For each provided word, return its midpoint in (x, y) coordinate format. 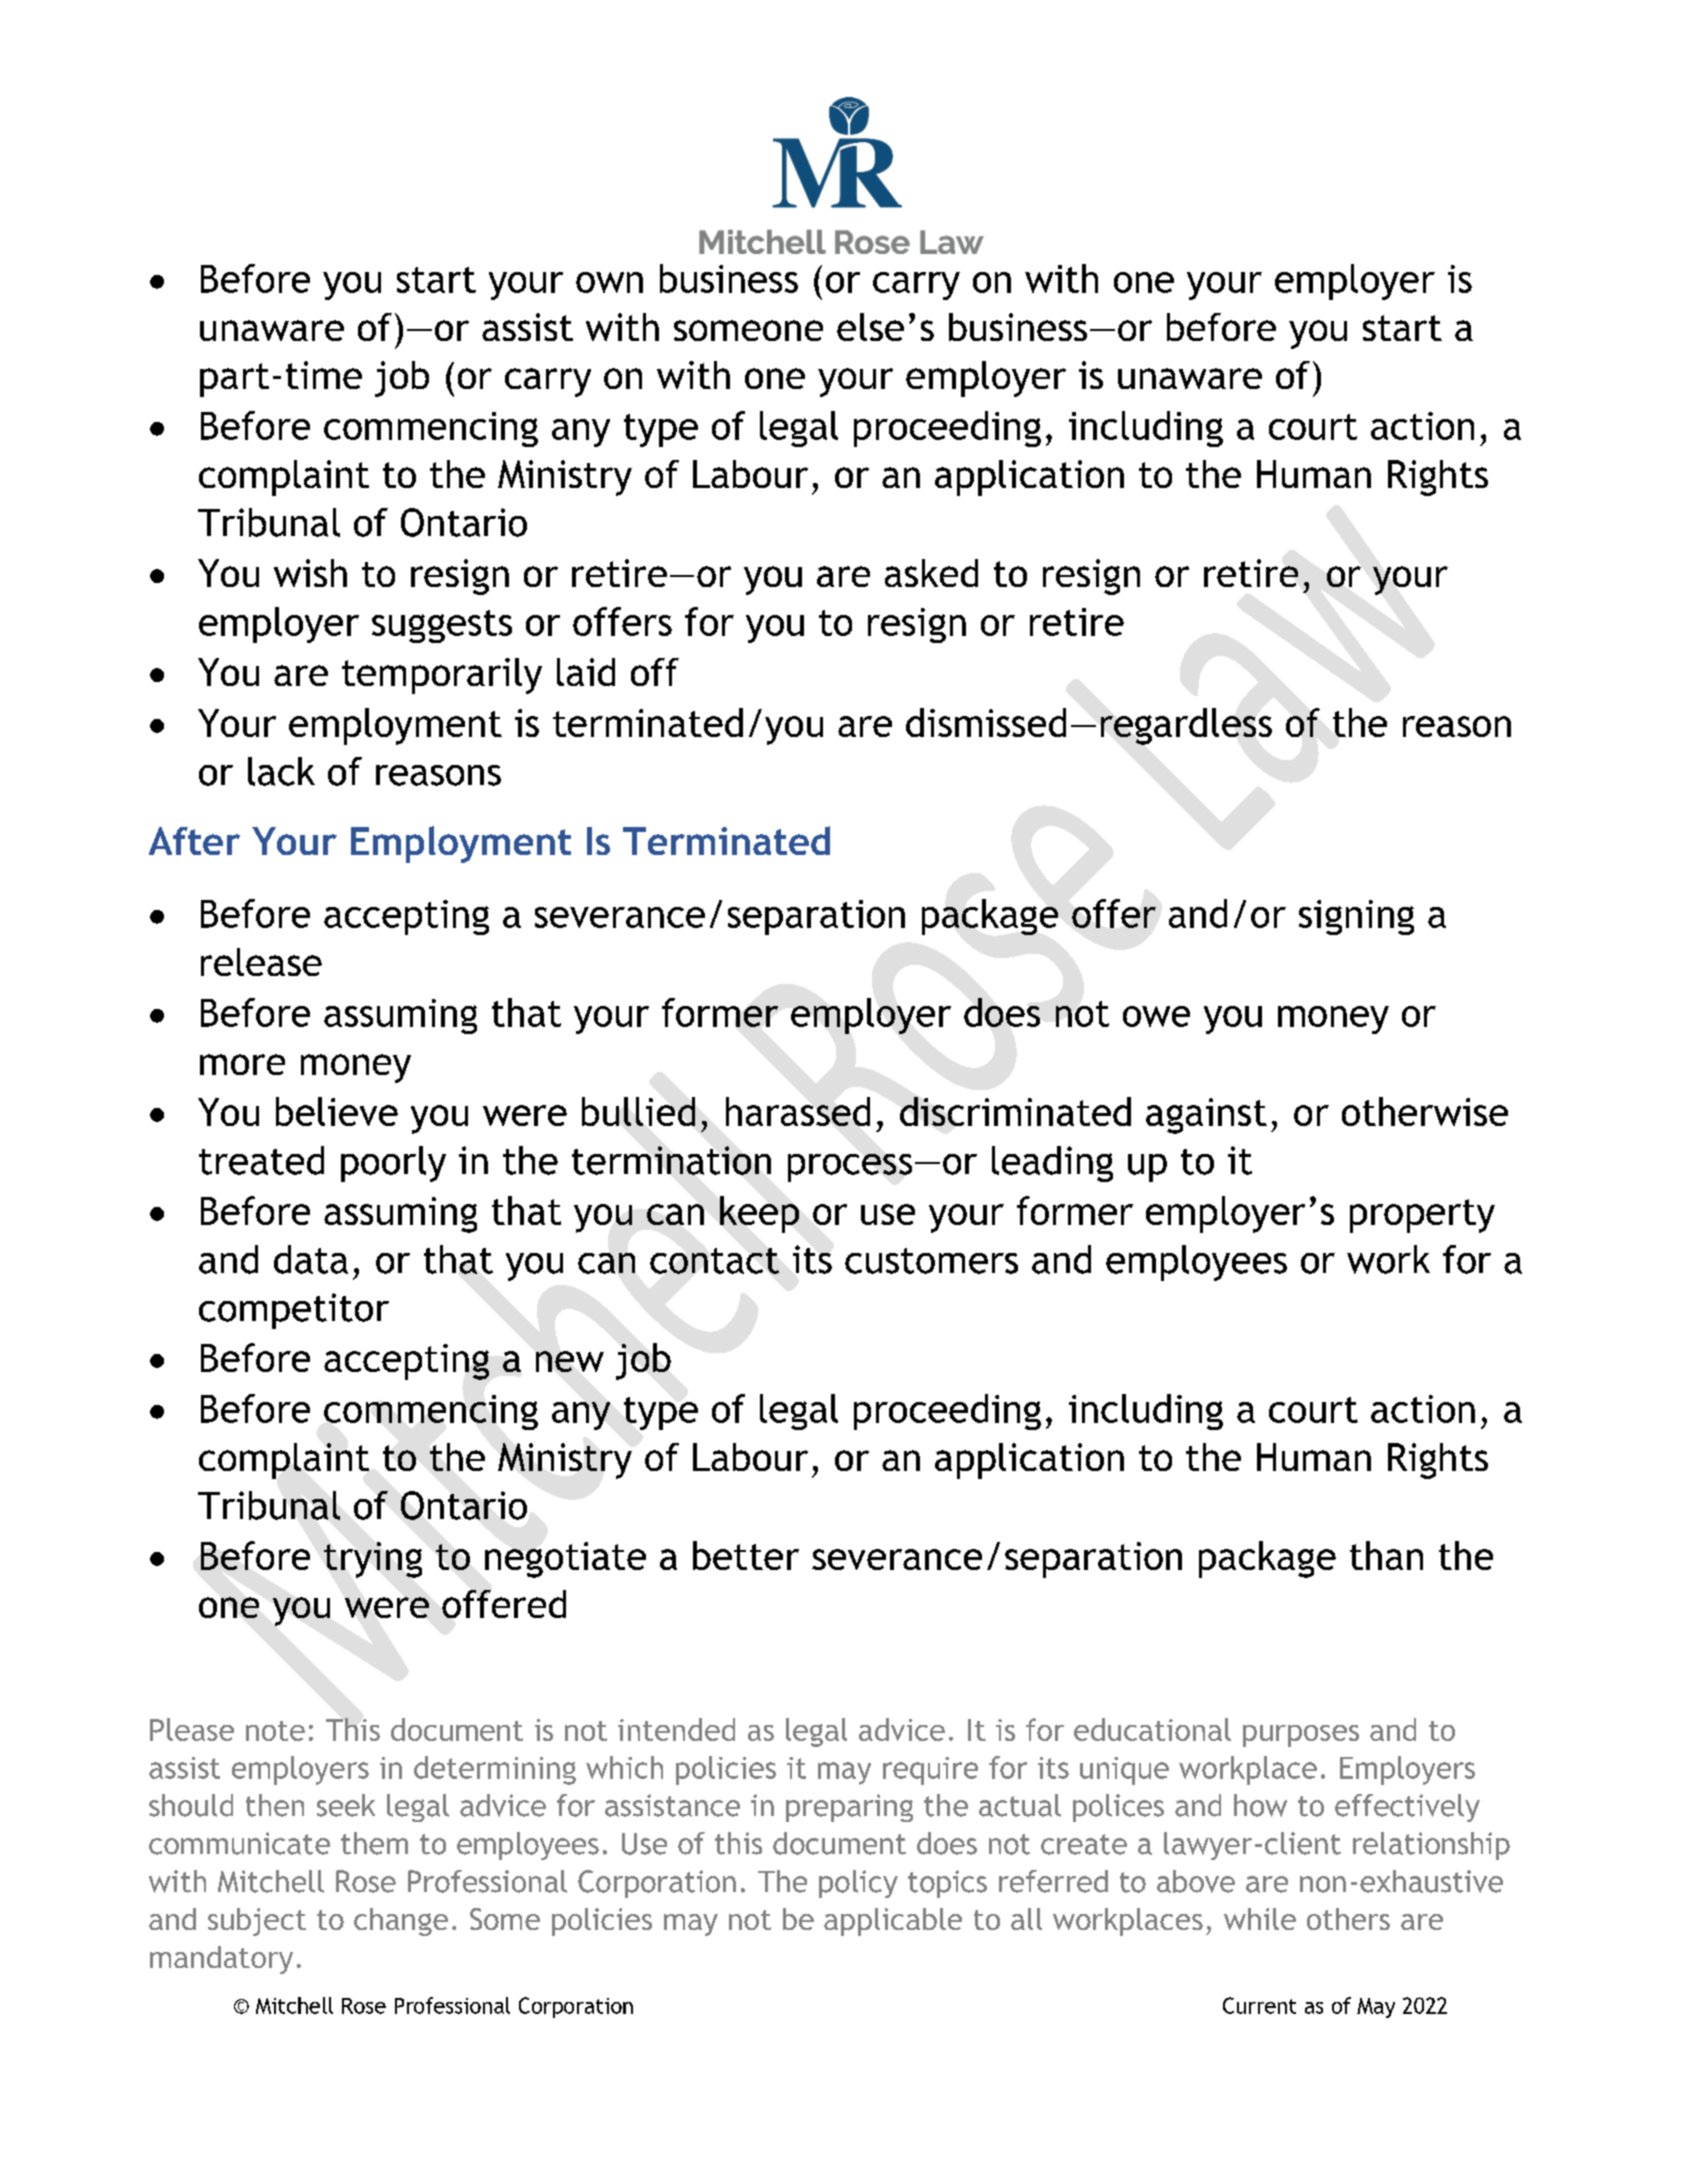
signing (1356, 917)
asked (931, 573)
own (609, 282)
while (1260, 1919)
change (401, 1922)
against (1206, 1116)
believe (337, 1111)
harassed (798, 1111)
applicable (893, 1922)
